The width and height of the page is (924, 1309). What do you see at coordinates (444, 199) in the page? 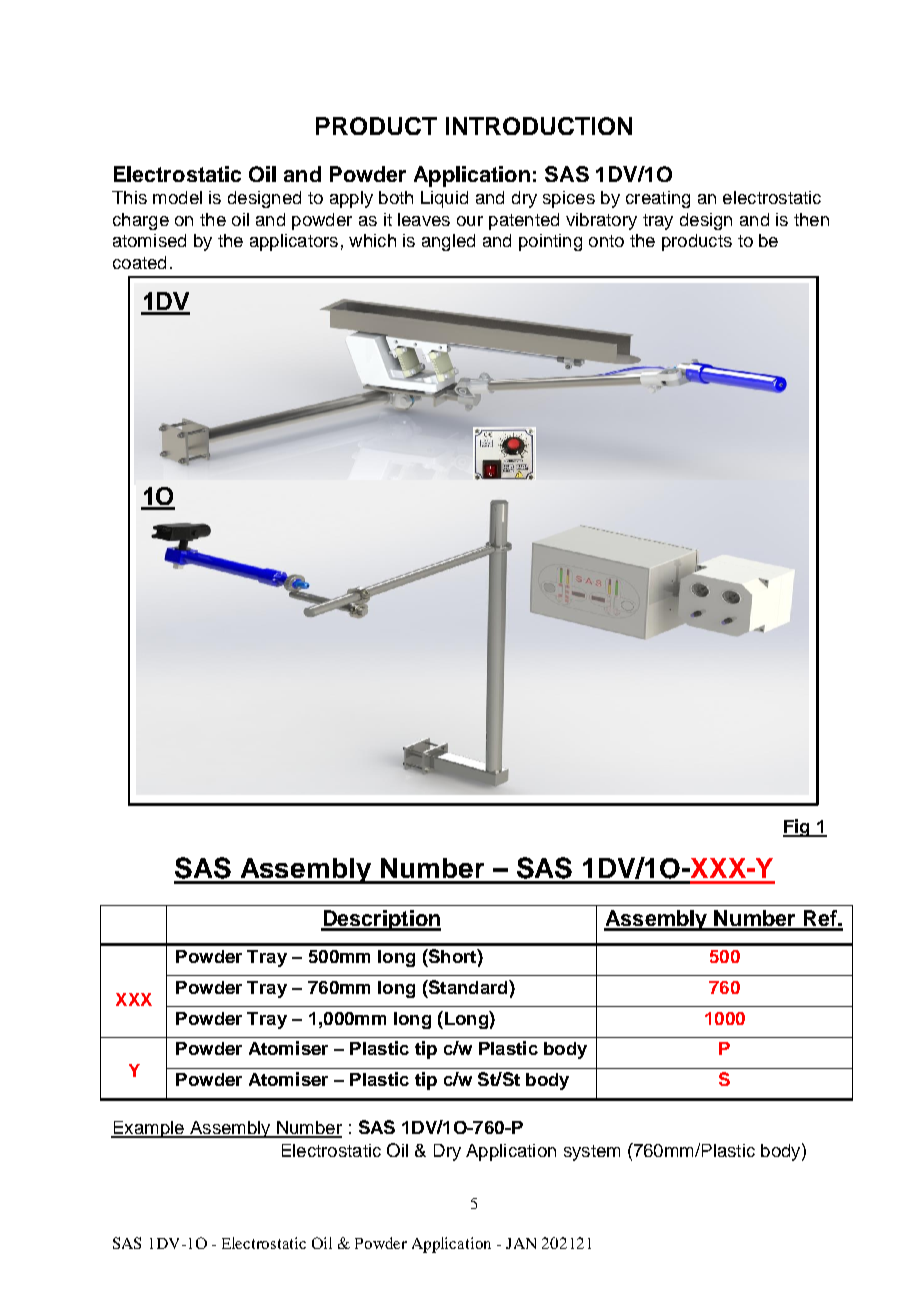
I see `Liquid` at bounding box center [444, 199].
